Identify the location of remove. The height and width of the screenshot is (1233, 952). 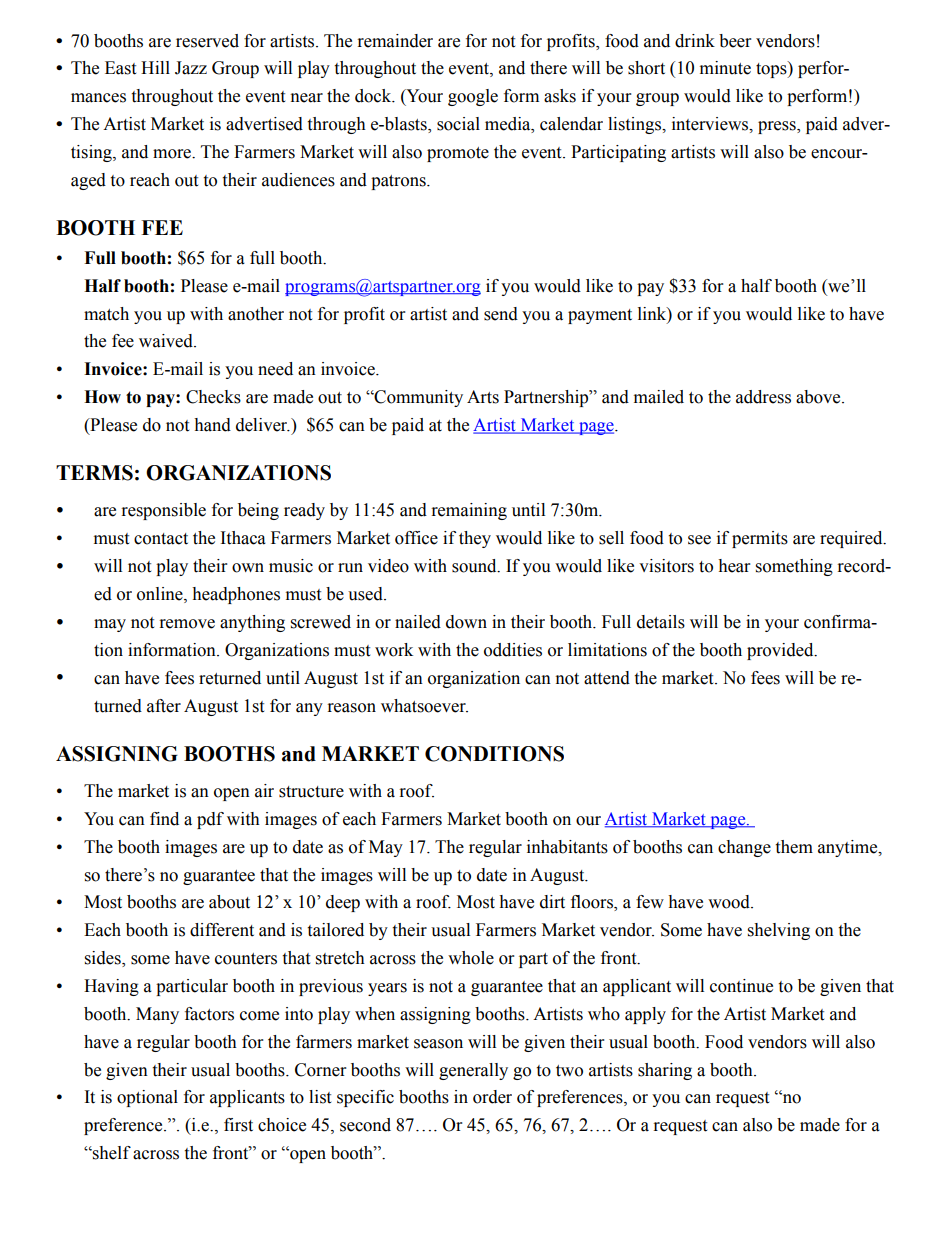
(187, 624).
